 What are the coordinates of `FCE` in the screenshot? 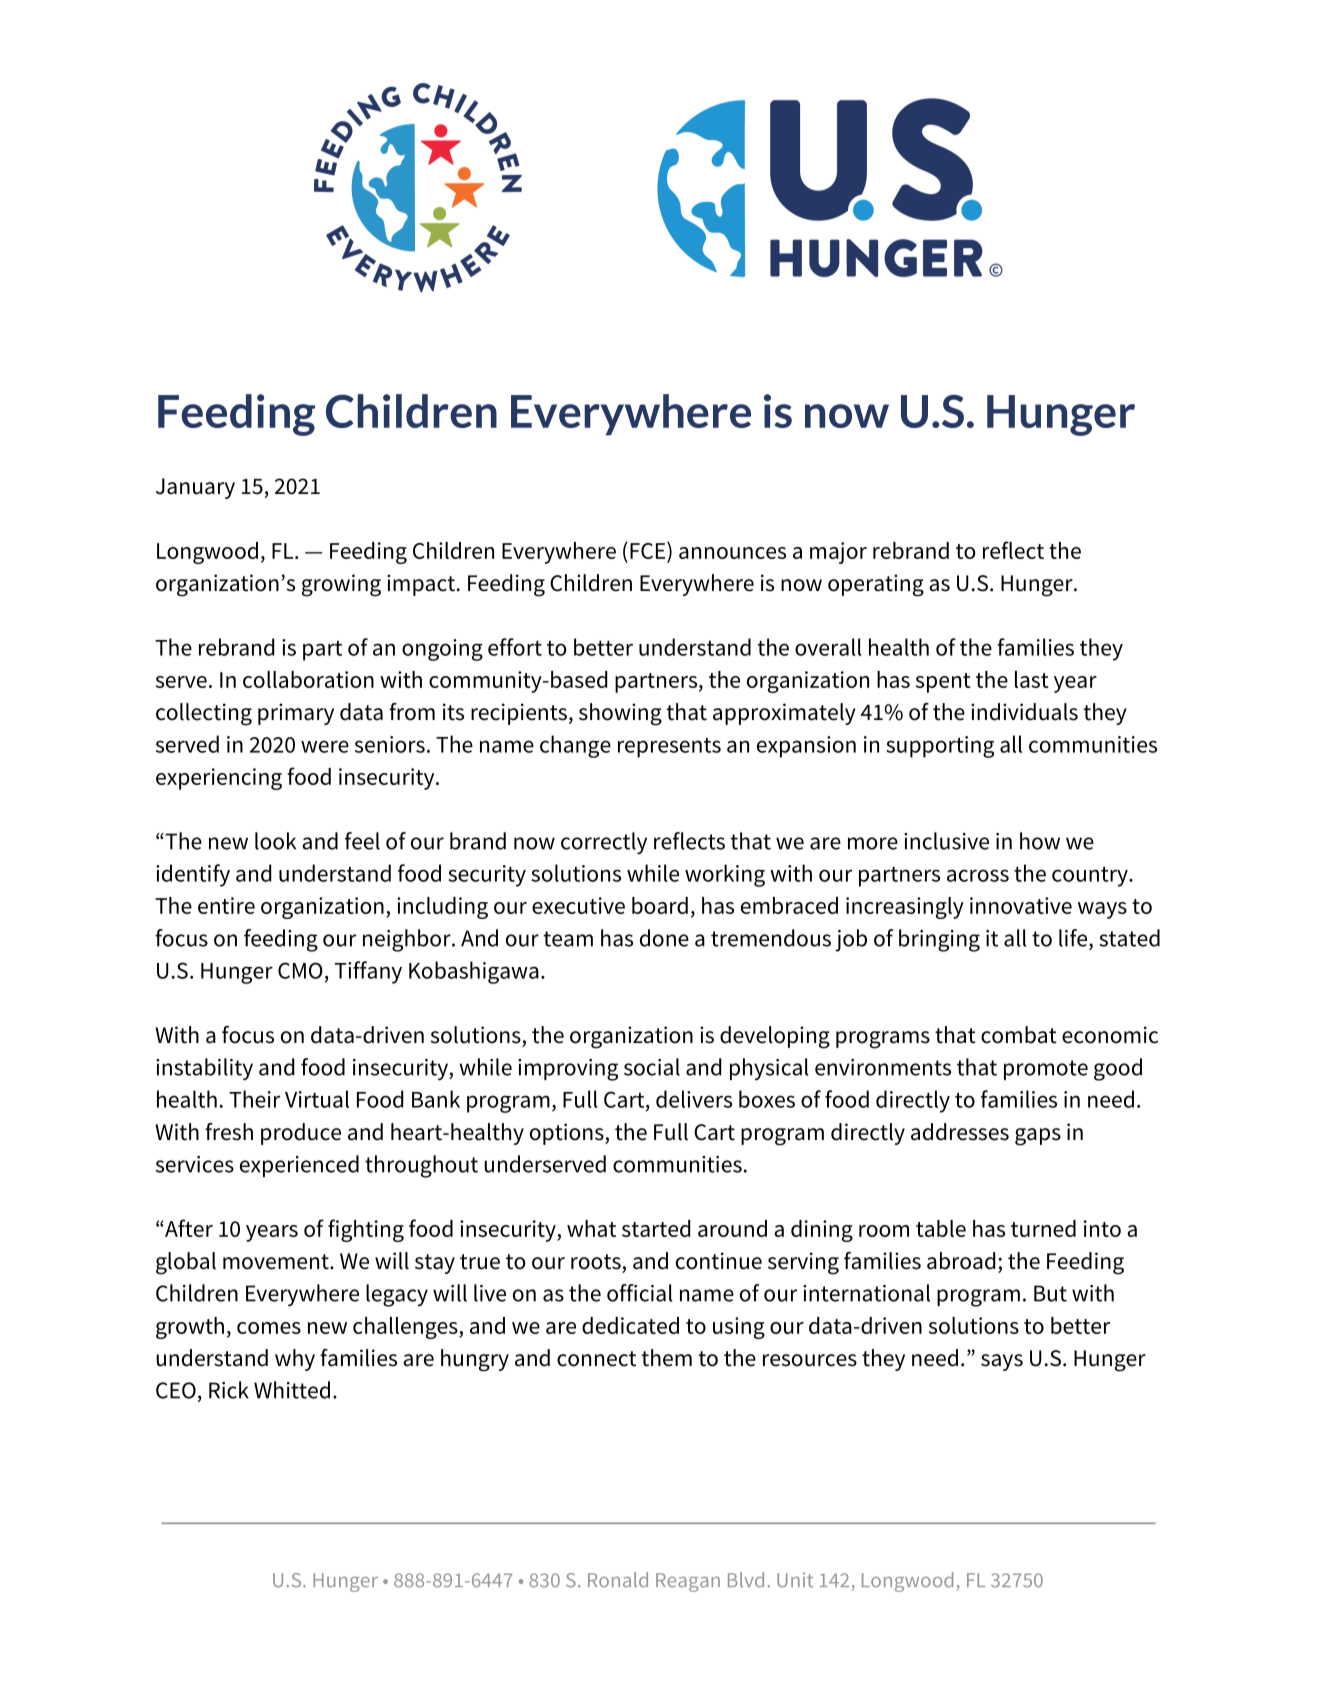 It's located at (649, 550).
